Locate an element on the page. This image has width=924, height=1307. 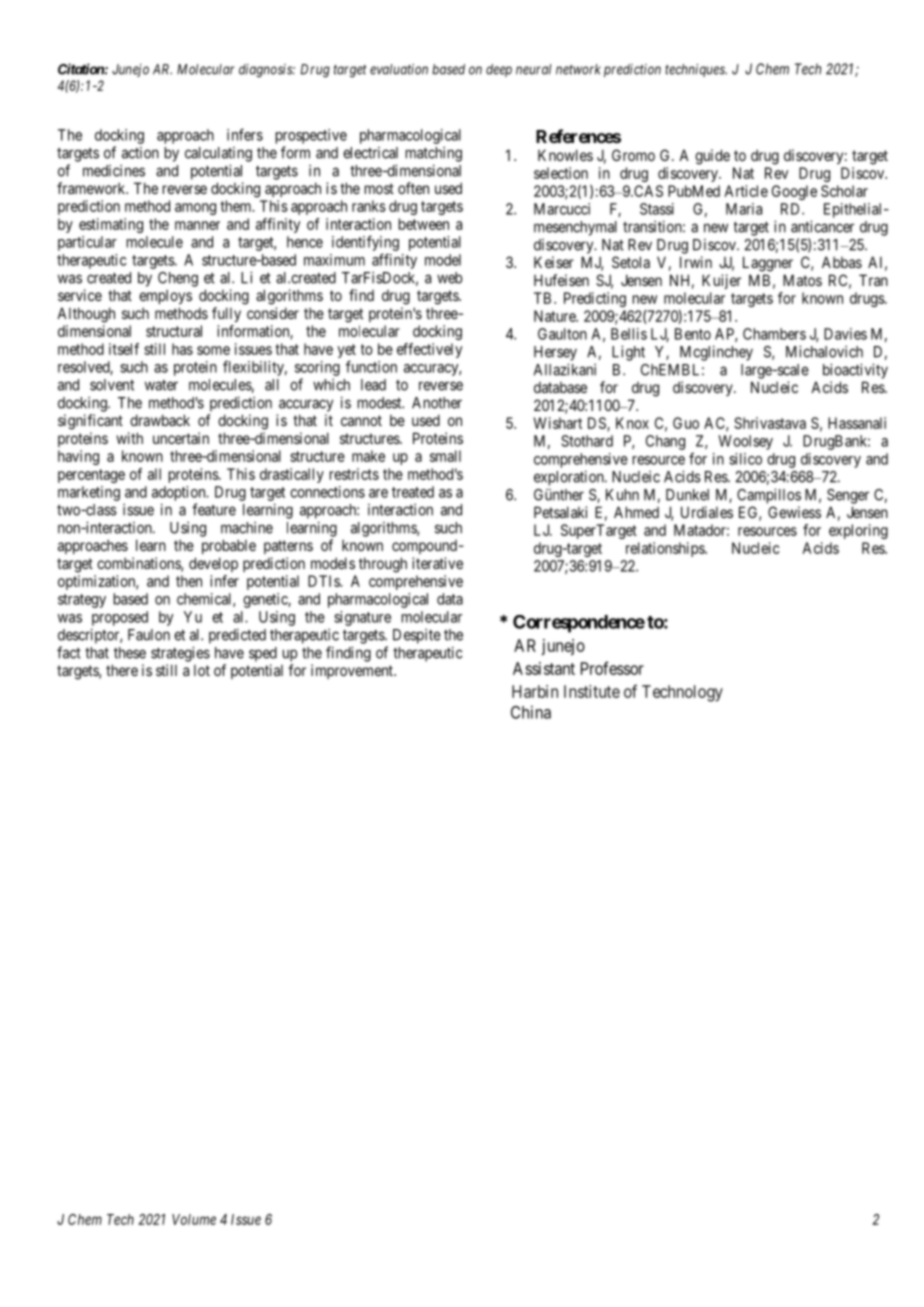
silico is located at coordinates (745, 459).
